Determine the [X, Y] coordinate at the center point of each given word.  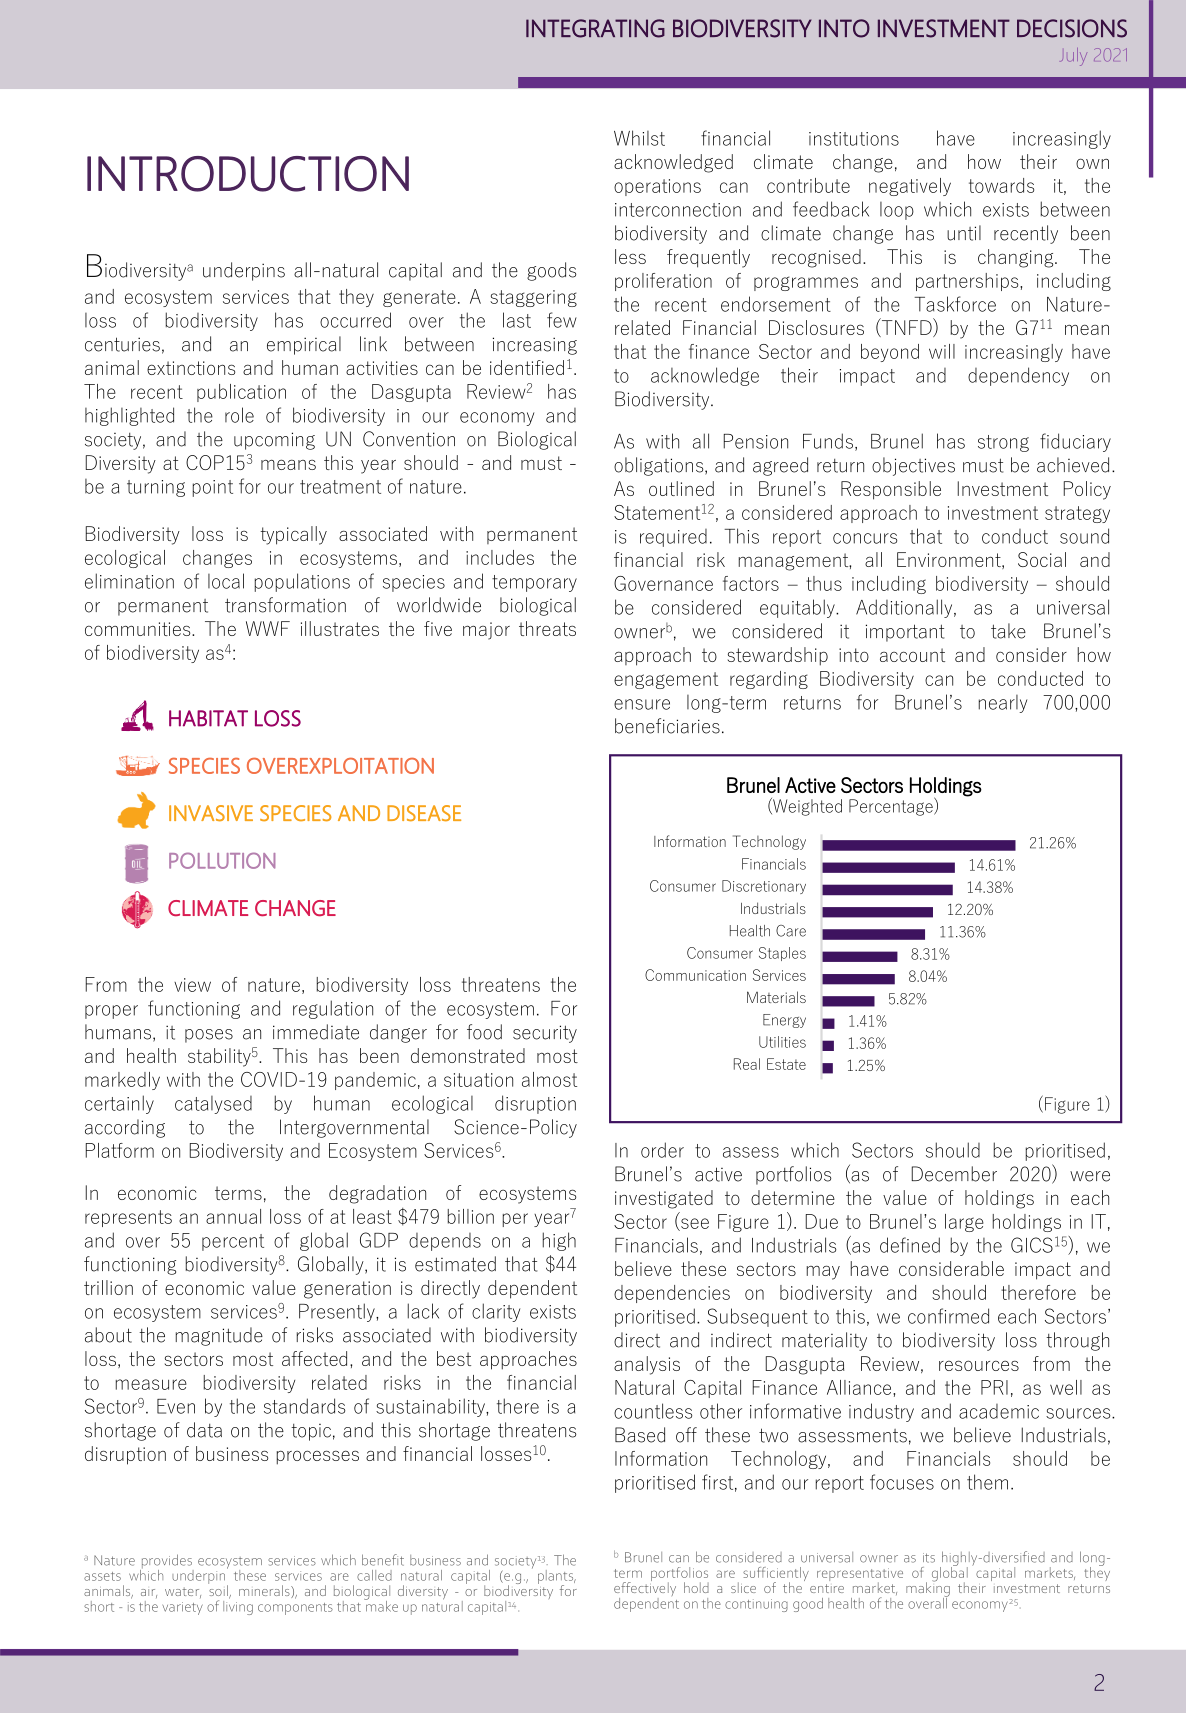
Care [791, 931]
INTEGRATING [595, 28]
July [1073, 57]
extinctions [191, 368]
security [545, 1034]
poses [209, 1036]
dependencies [672, 1294]
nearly [1003, 704]
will [942, 351]
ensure [642, 704]
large [964, 1223]
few [562, 320]
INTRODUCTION [248, 174]
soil [219, 1591]
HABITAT [208, 718]
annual [233, 1216]
